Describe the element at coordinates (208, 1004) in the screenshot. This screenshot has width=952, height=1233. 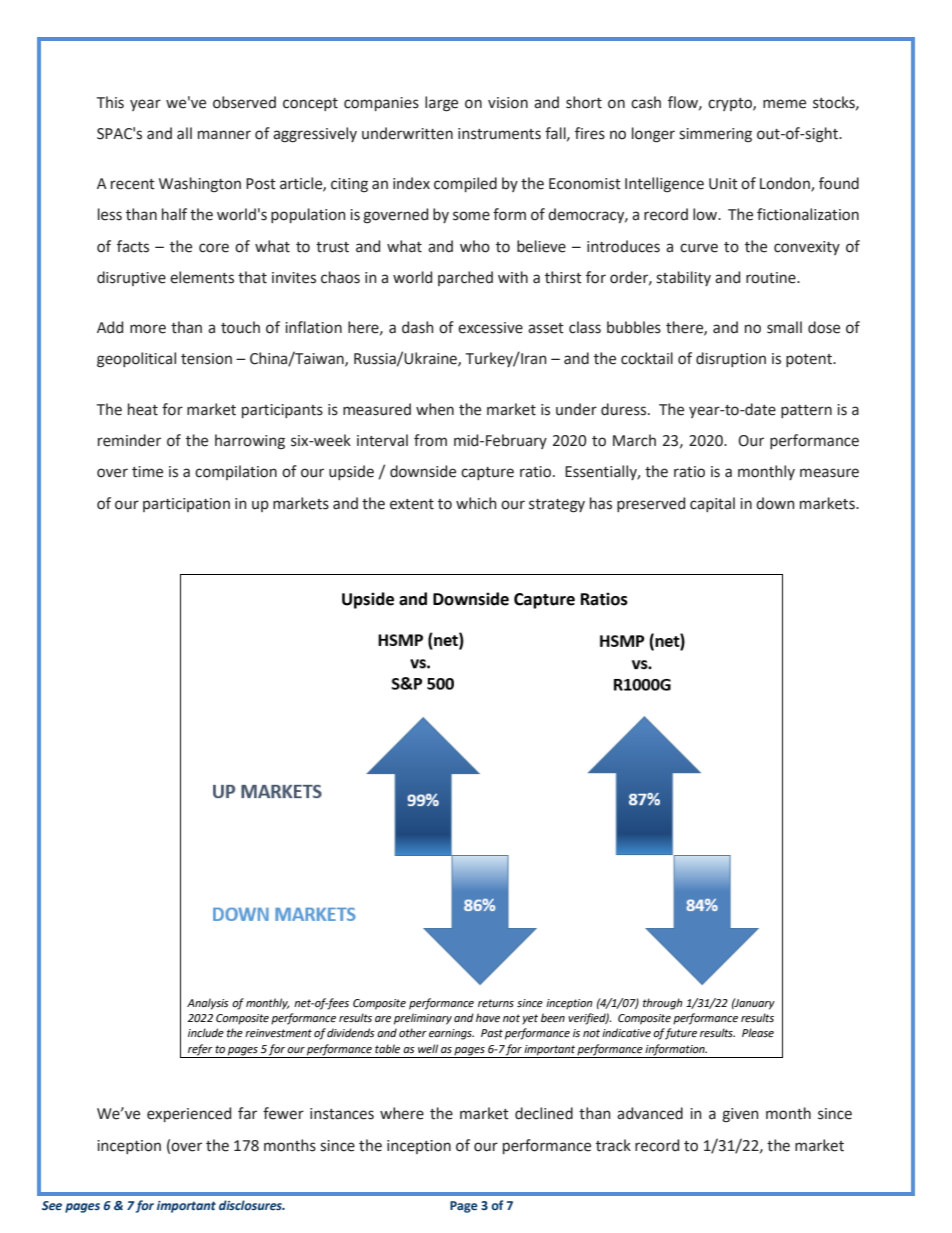
I see `Analysis` at that location.
